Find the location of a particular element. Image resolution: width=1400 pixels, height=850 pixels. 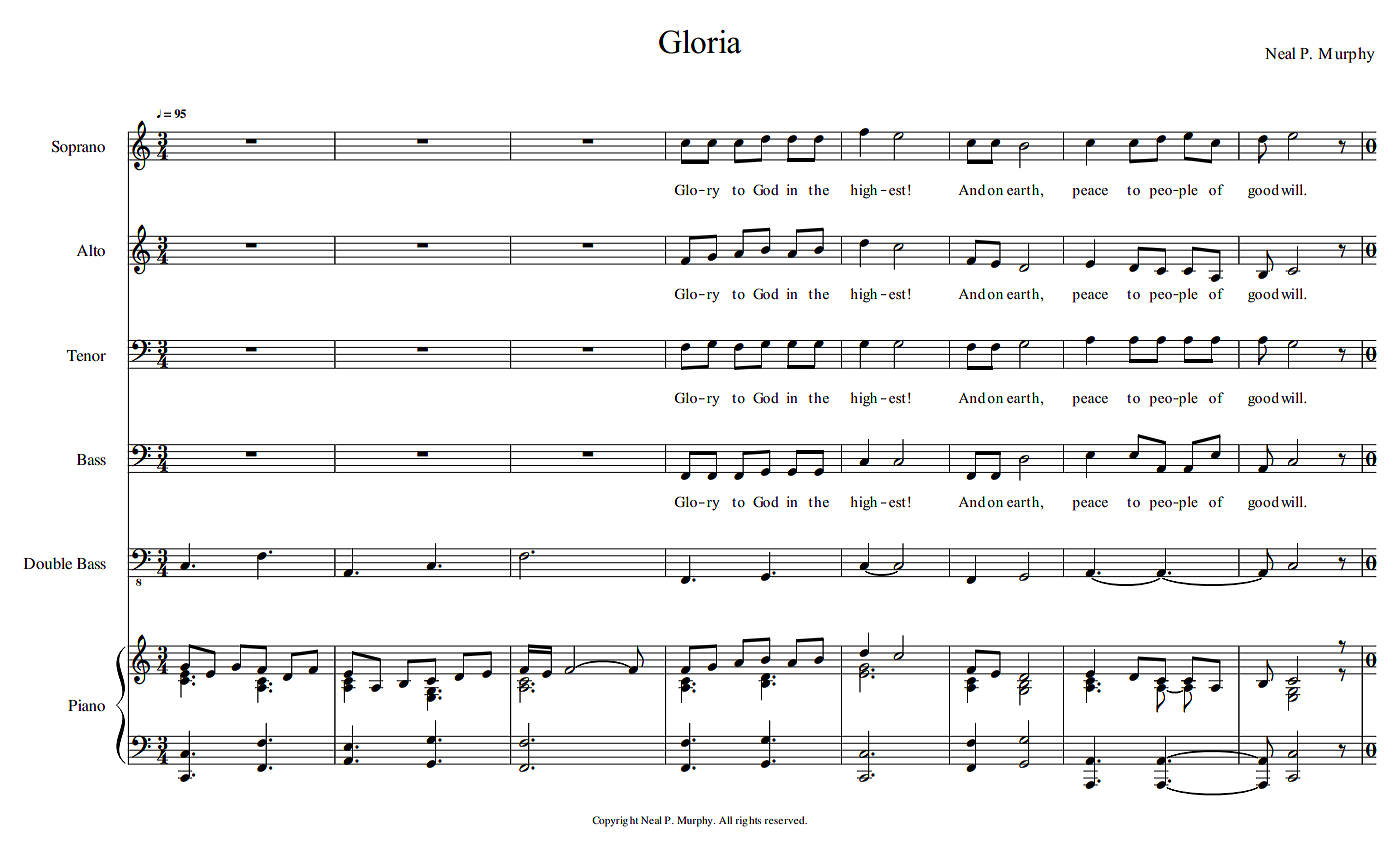

Alto is located at coordinates (90, 250).
